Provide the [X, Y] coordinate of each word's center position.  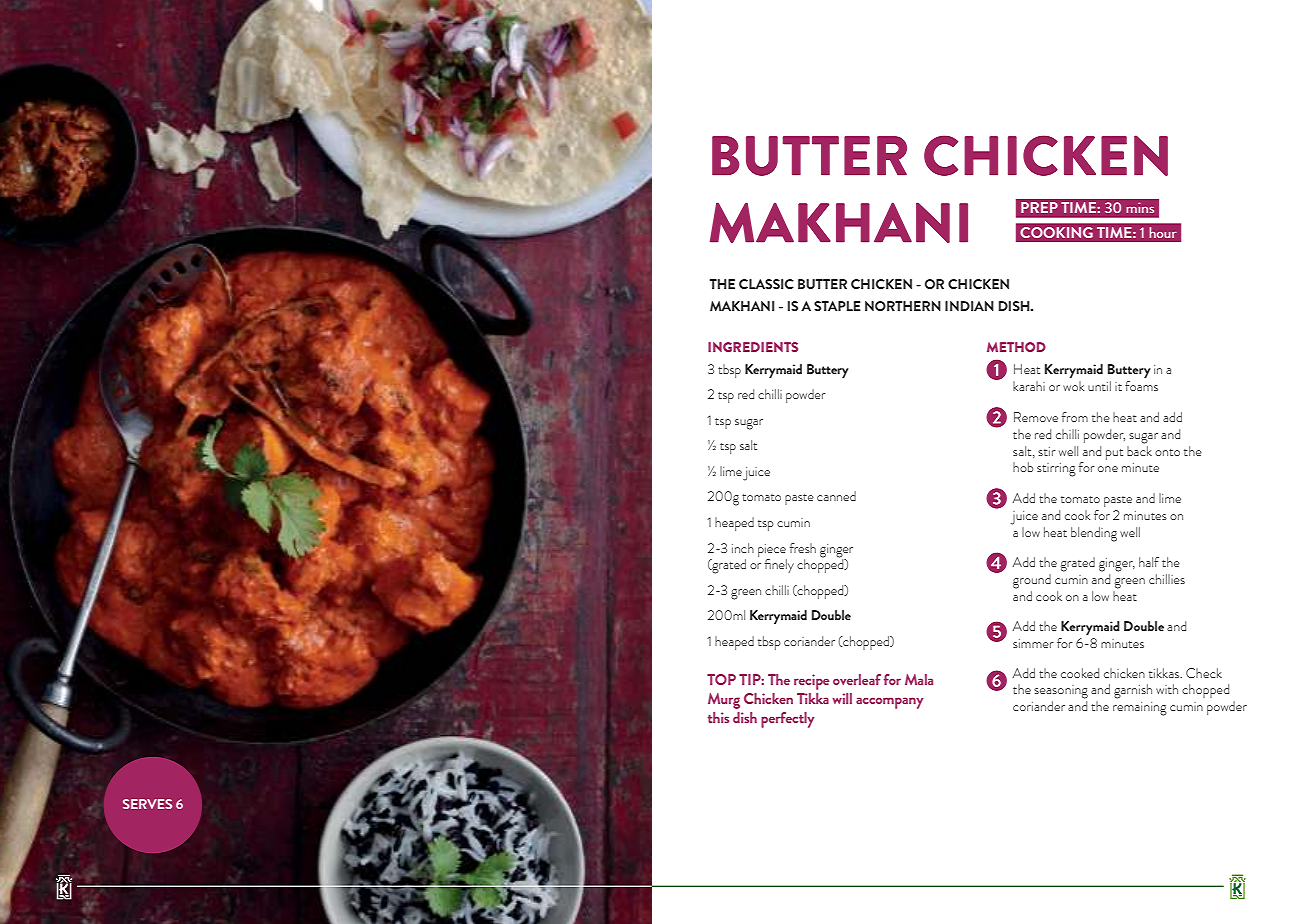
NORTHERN [903, 306]
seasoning [1061, 692]
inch [743, 548]
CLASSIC [766, 284]
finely [779, 566]
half [1149, 562]
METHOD [1016, 347]
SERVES [147, 804]
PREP [1039, 207]
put [1114, 454]
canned [836, 496]
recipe [811, 682]
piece [772, 550]
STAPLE [837, 306]
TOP [721, 679]
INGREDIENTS [753, 347]
